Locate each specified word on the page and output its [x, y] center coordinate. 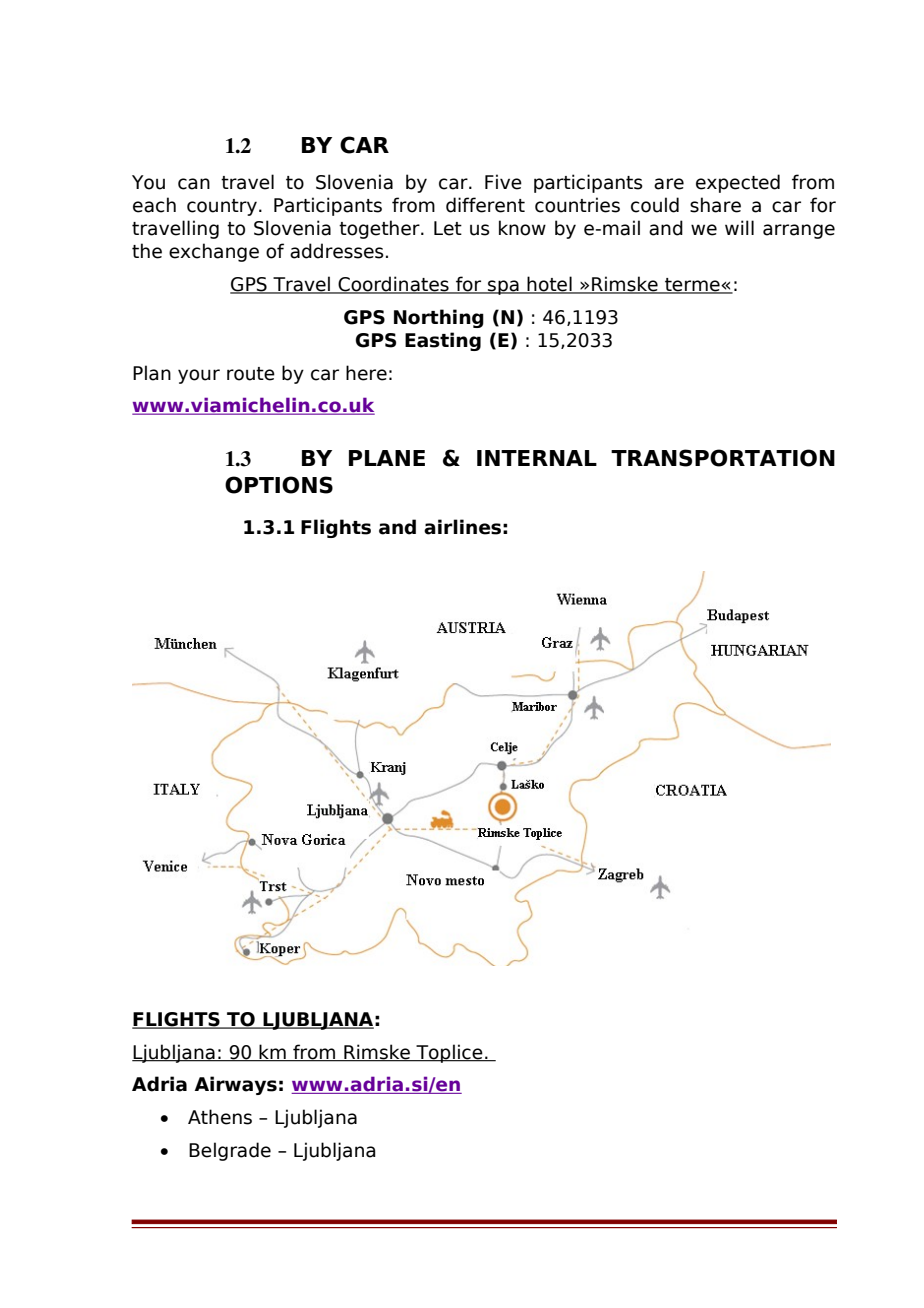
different [485, 205]
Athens [220, 1117]
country [222, 207]
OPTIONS [279, 485]
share [715, 205]
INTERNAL [537, 458]
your [199, 376]
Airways [236, 1085]
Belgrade [230, 1151]
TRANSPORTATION [723, 458]
